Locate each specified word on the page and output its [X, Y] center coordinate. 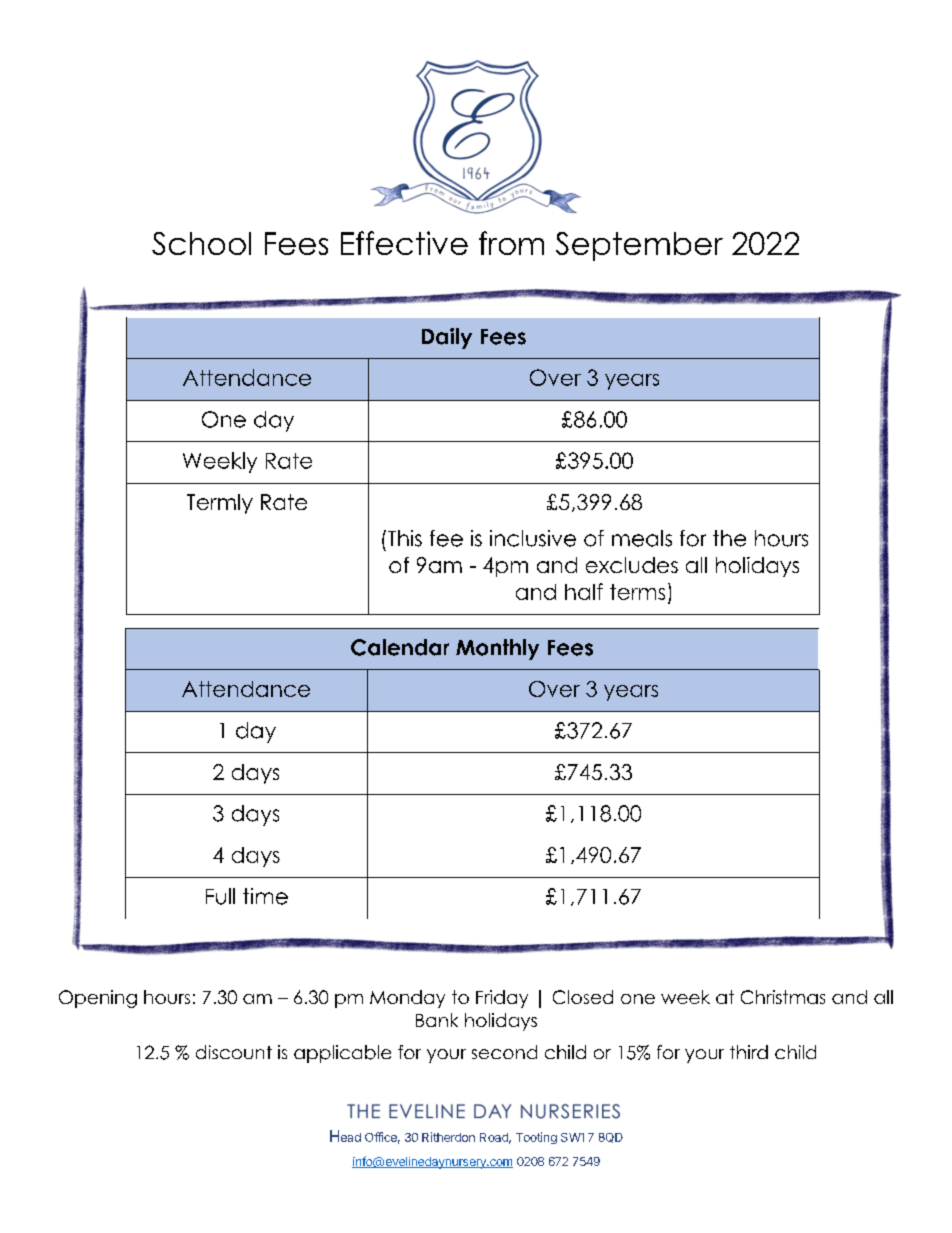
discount [234, 1052]
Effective [404, 243]
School [201, 243]
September [639, 246]
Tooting [536, 1138]
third [749, 1052]
